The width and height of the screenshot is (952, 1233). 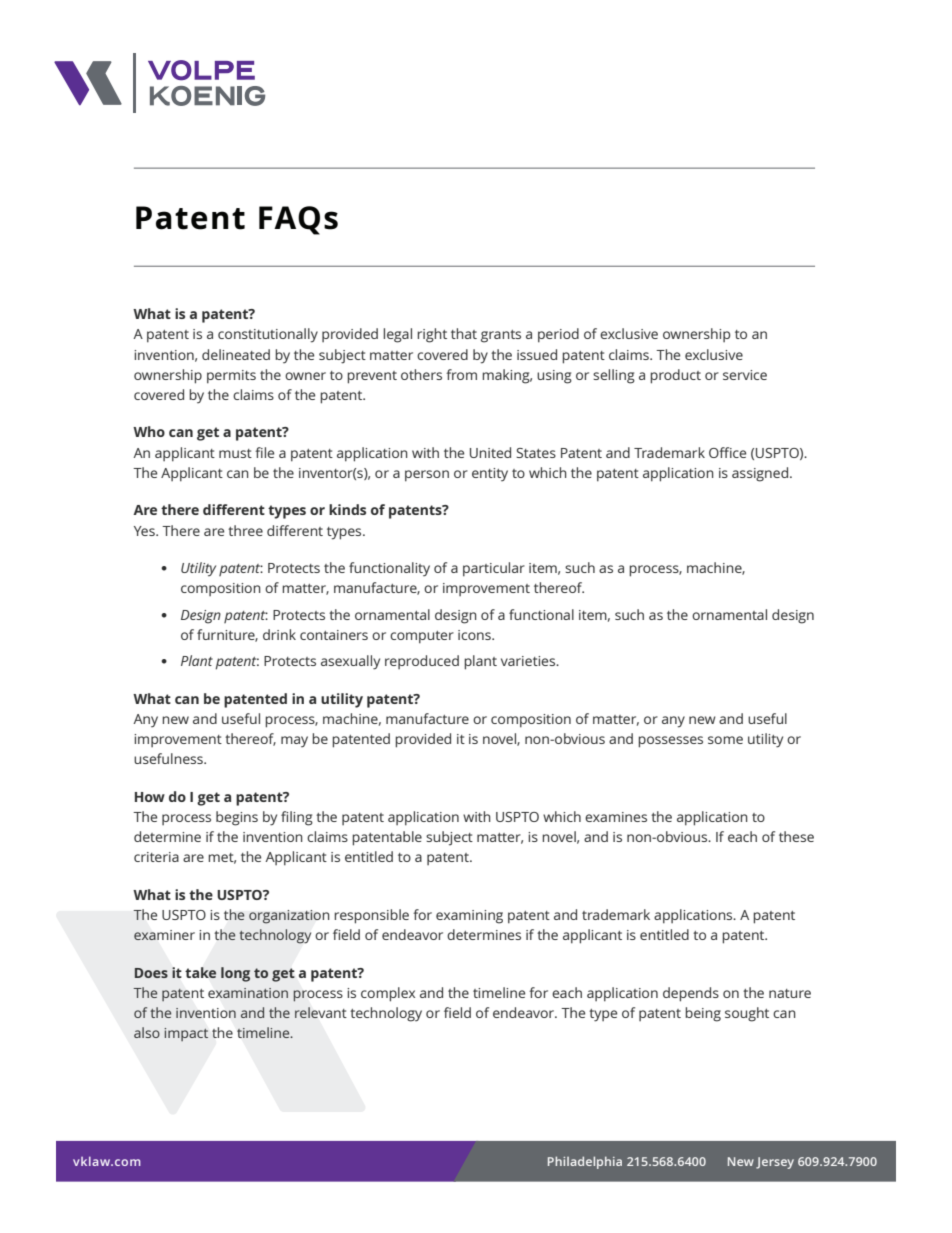 I want to click on service, so click(x=745, y=375).
